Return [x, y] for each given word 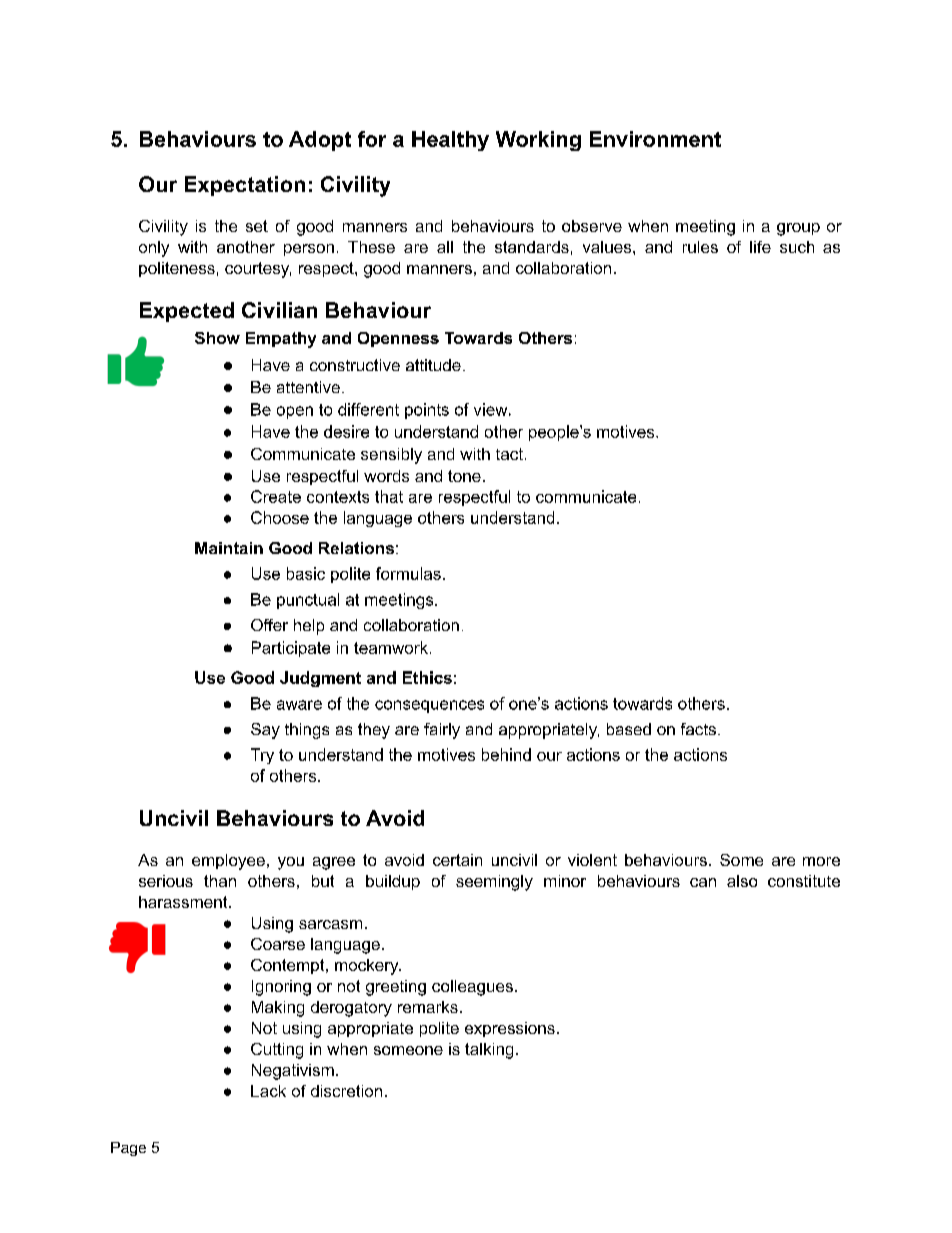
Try [262, 756]
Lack [268, 1091]
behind [506, 754]
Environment [655, 139]
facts [698, 729]
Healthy [450, 141]
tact [509, 454]
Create [276, 496]
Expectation [245, 186]
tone [464, 476]
